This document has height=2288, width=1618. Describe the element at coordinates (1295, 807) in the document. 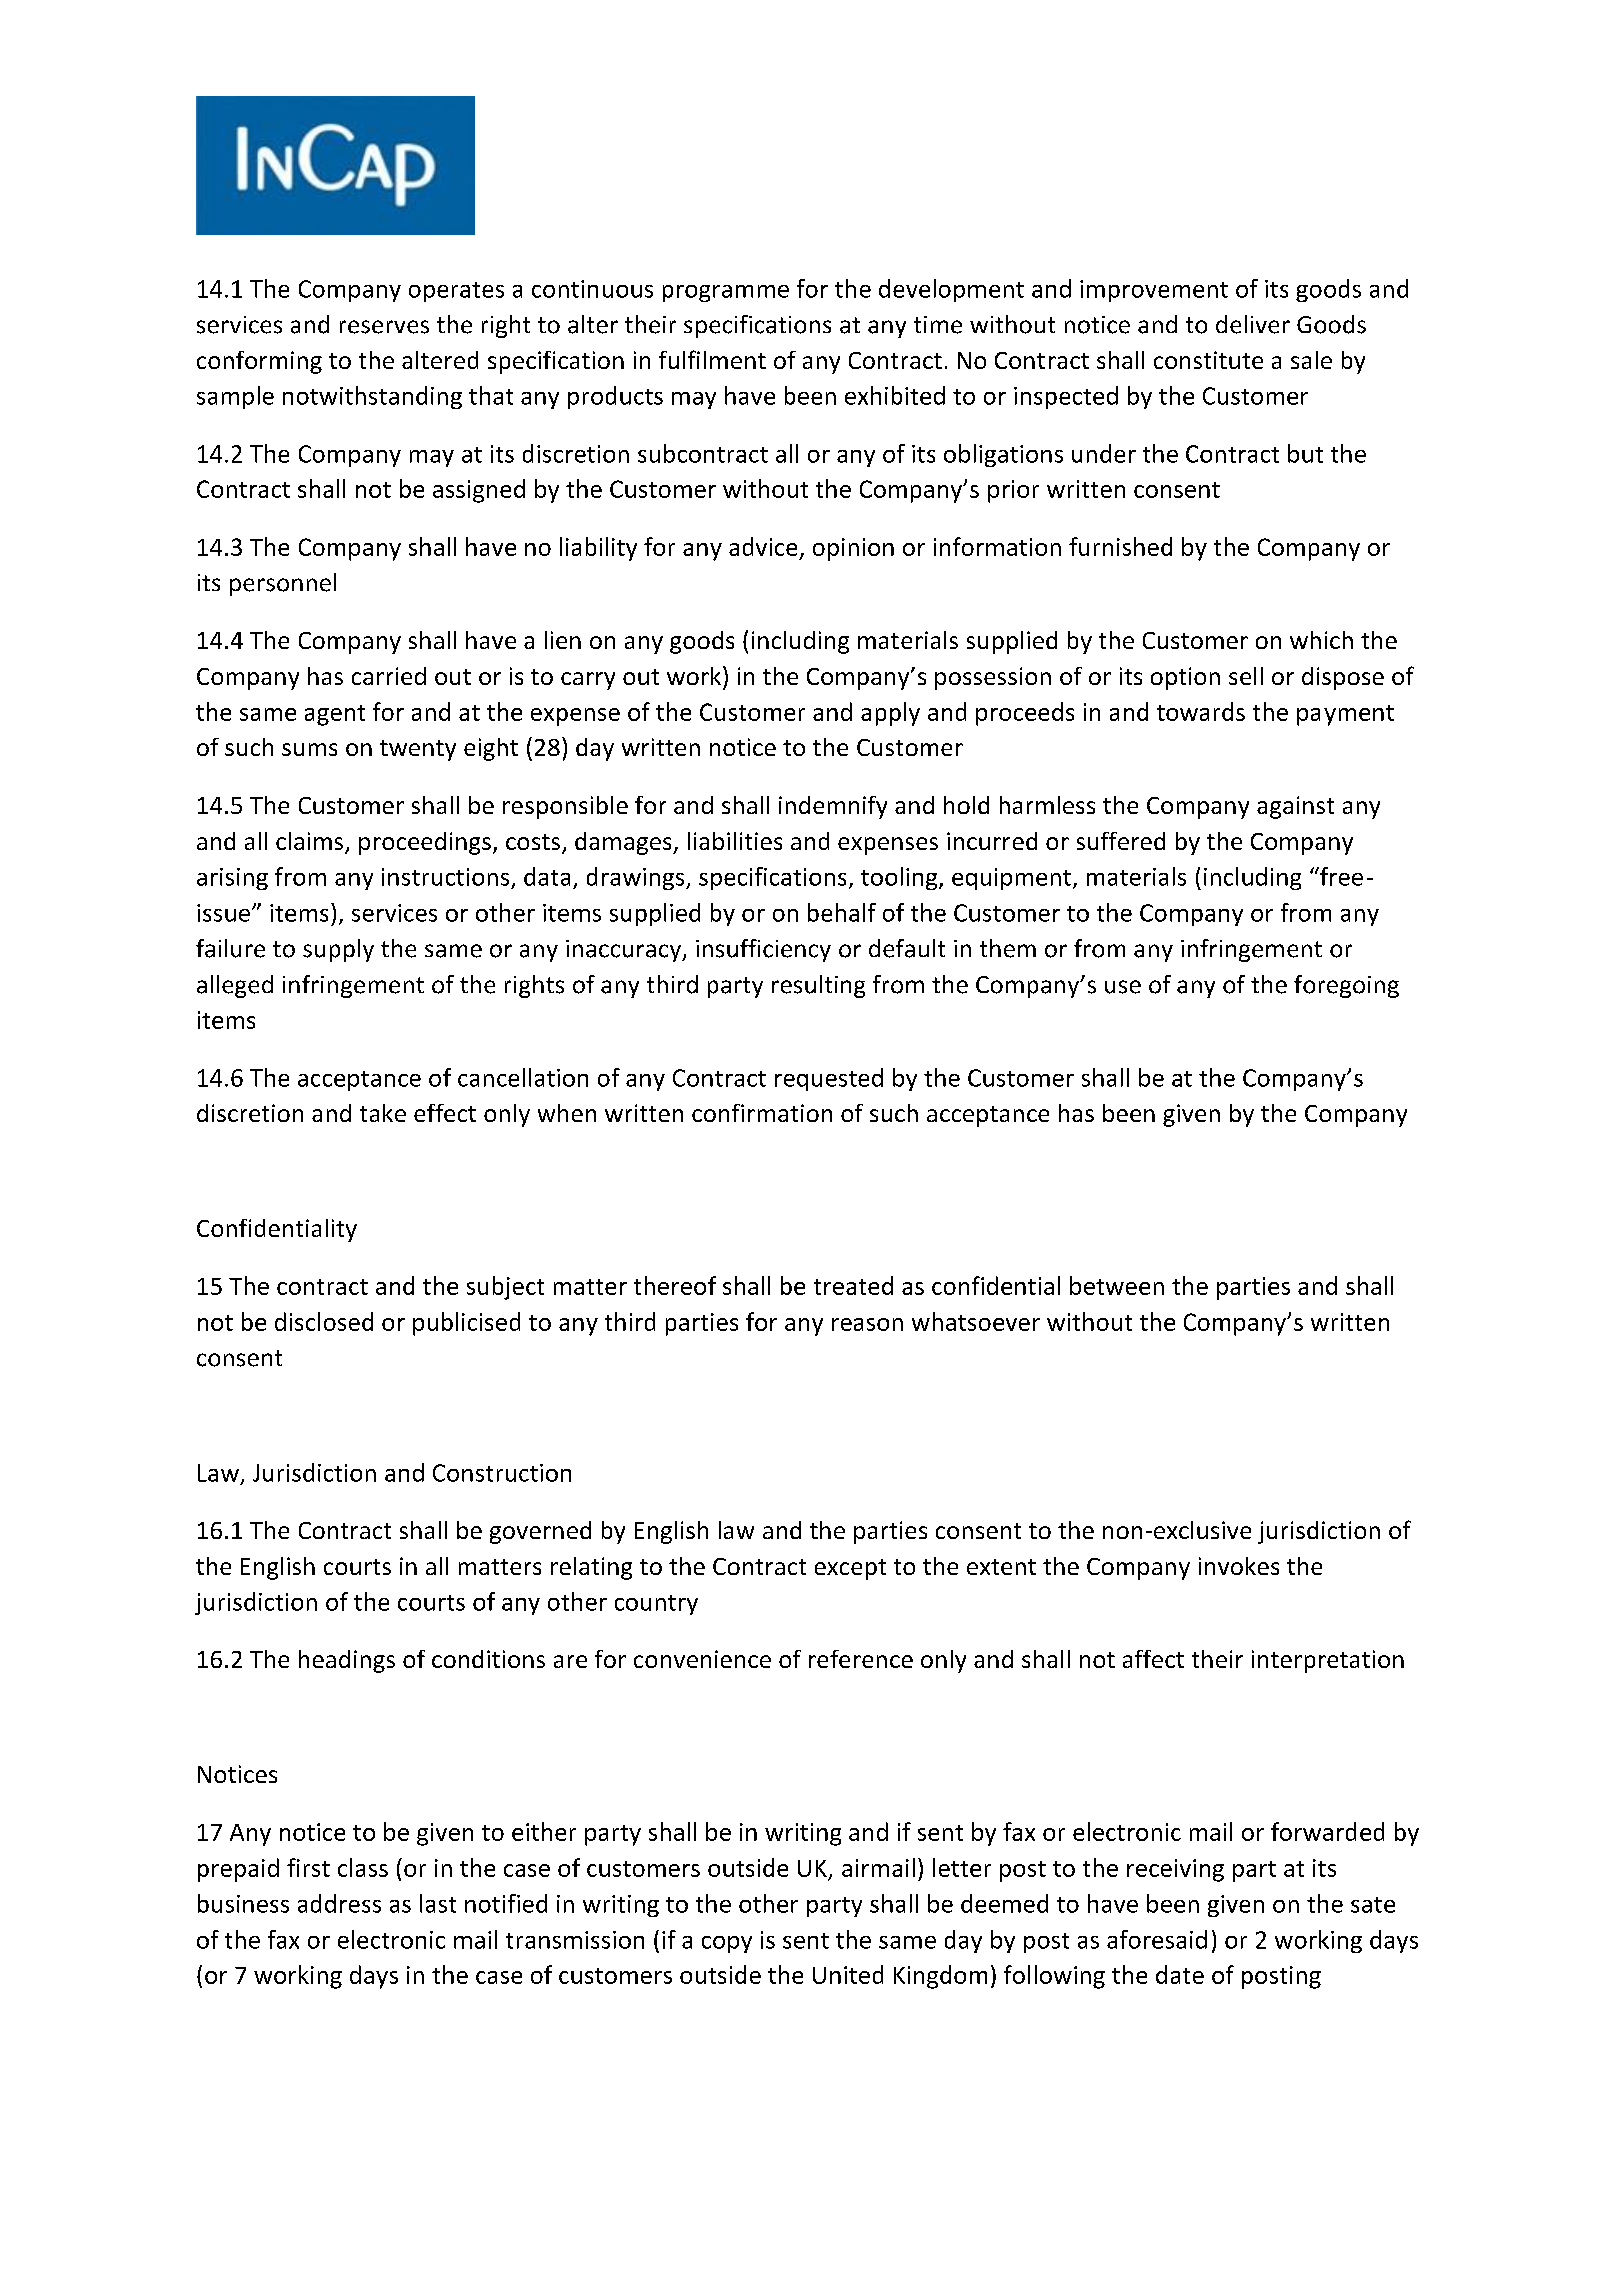

I see `against` at that location.
